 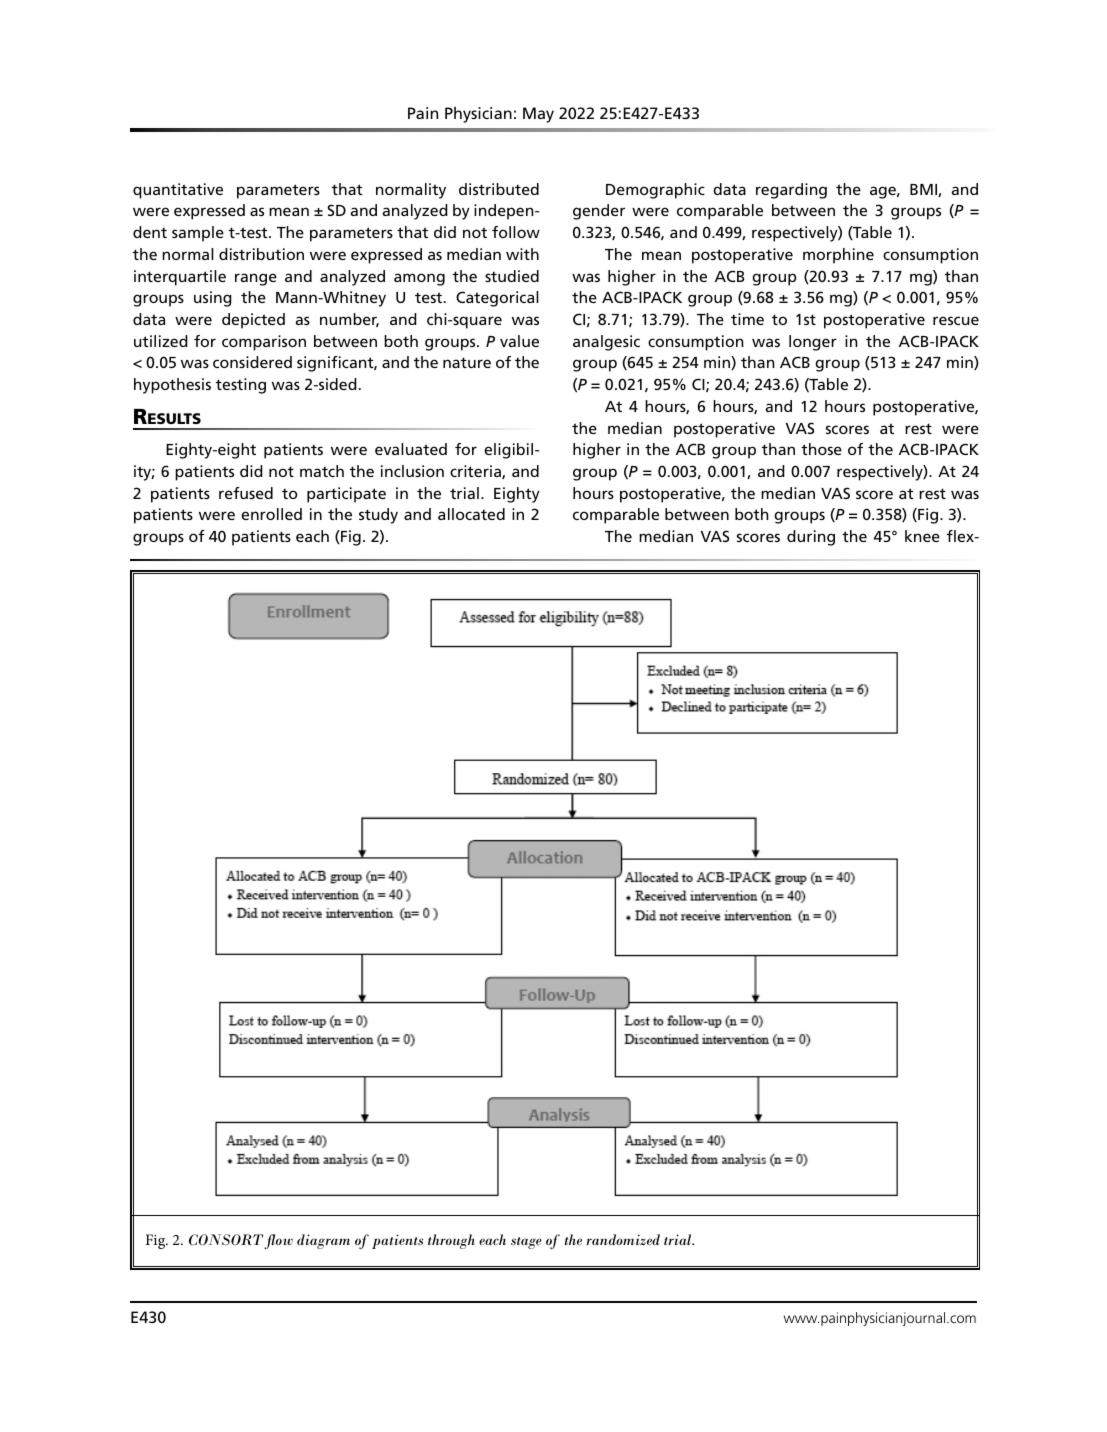 I want to click on enrolled, so click(x=271, y=514).
